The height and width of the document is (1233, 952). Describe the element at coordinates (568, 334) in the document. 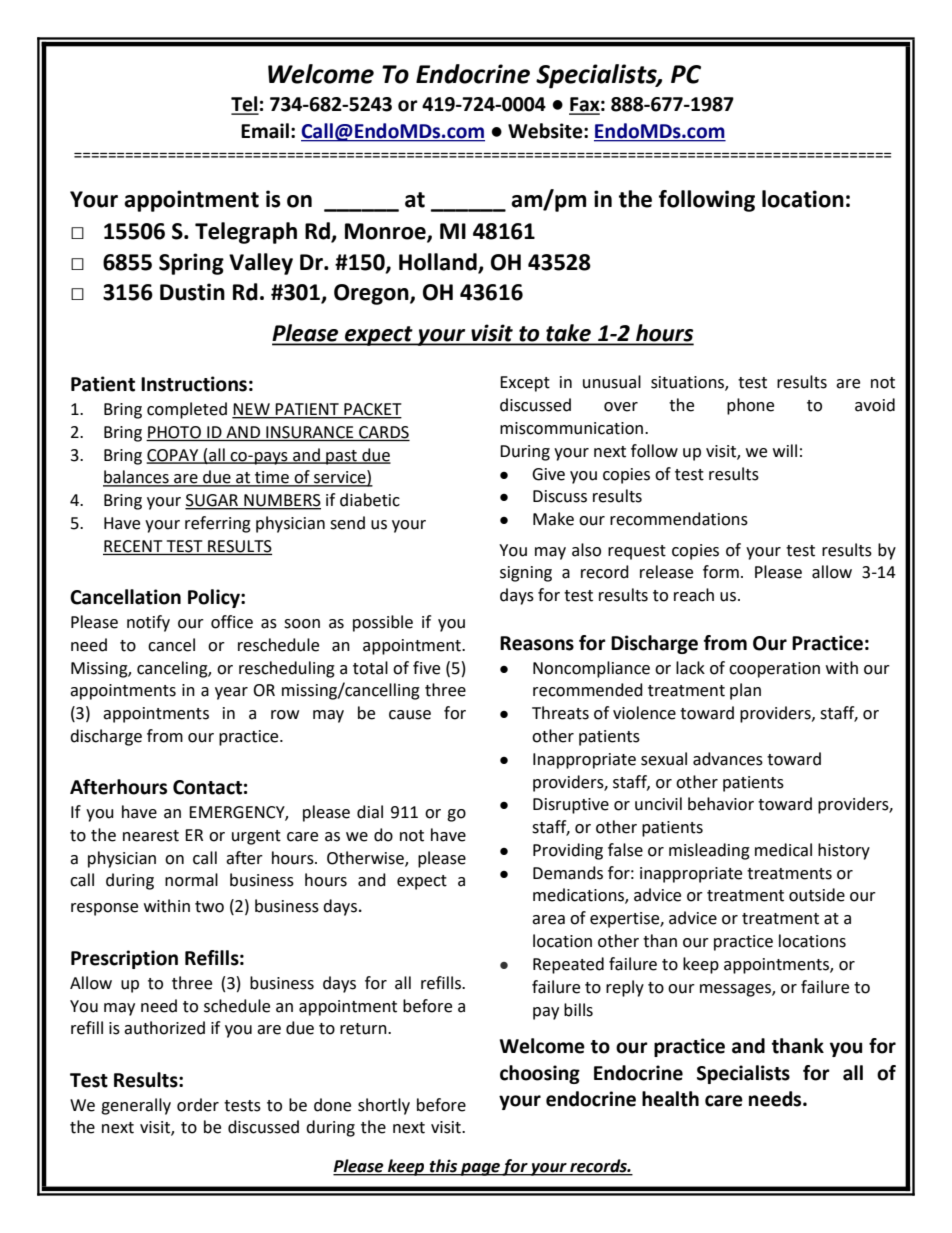

I see `take` at that location.
